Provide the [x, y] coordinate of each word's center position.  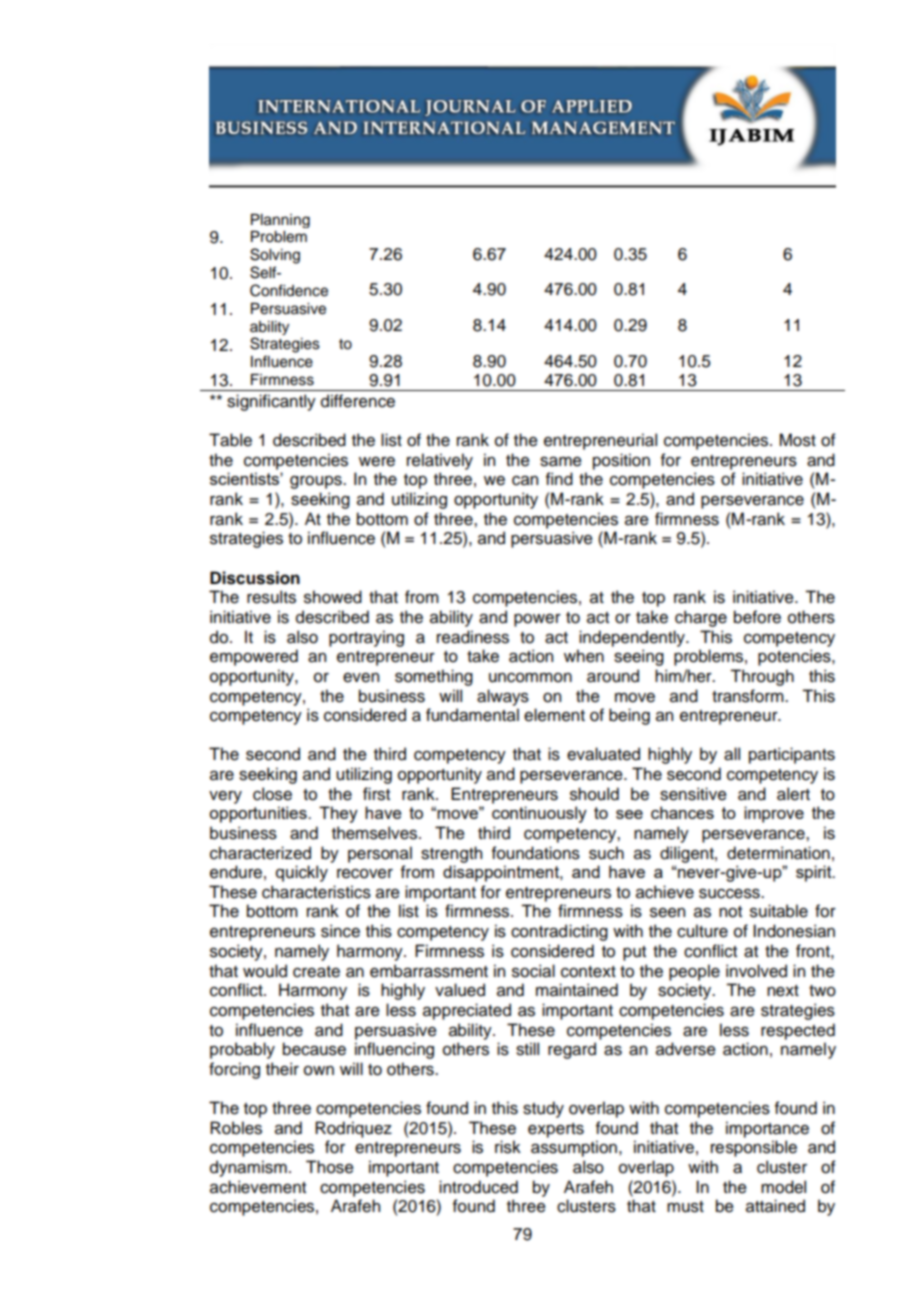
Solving [275, 256]
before [757, 617]
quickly [302, 873]
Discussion [255, 578]
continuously [539, 814]
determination [778, 853]
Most [797, 440]
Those [330, 1167]
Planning [280, 221]
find [559, 479]
